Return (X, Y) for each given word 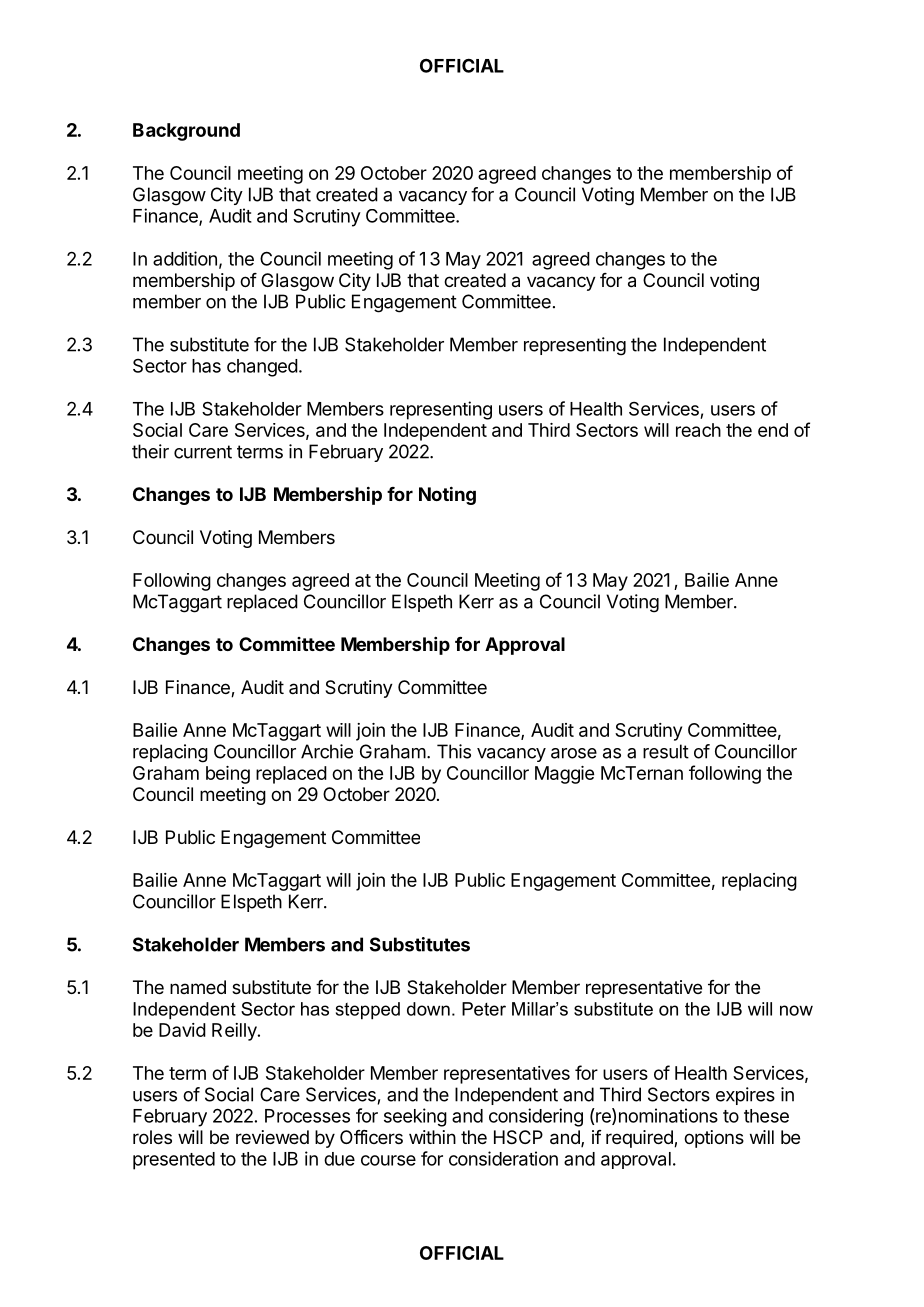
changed (262, 368)
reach (698, 430)
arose (574, 753)
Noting (447, 495)
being (228, 775)
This (454, 751)
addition (185, 258)
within (432, 1137)
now (796, 1010)
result (666, 751)
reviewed (272, 1137)
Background (186, 132)
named (198, 987)
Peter (484, 1009)
